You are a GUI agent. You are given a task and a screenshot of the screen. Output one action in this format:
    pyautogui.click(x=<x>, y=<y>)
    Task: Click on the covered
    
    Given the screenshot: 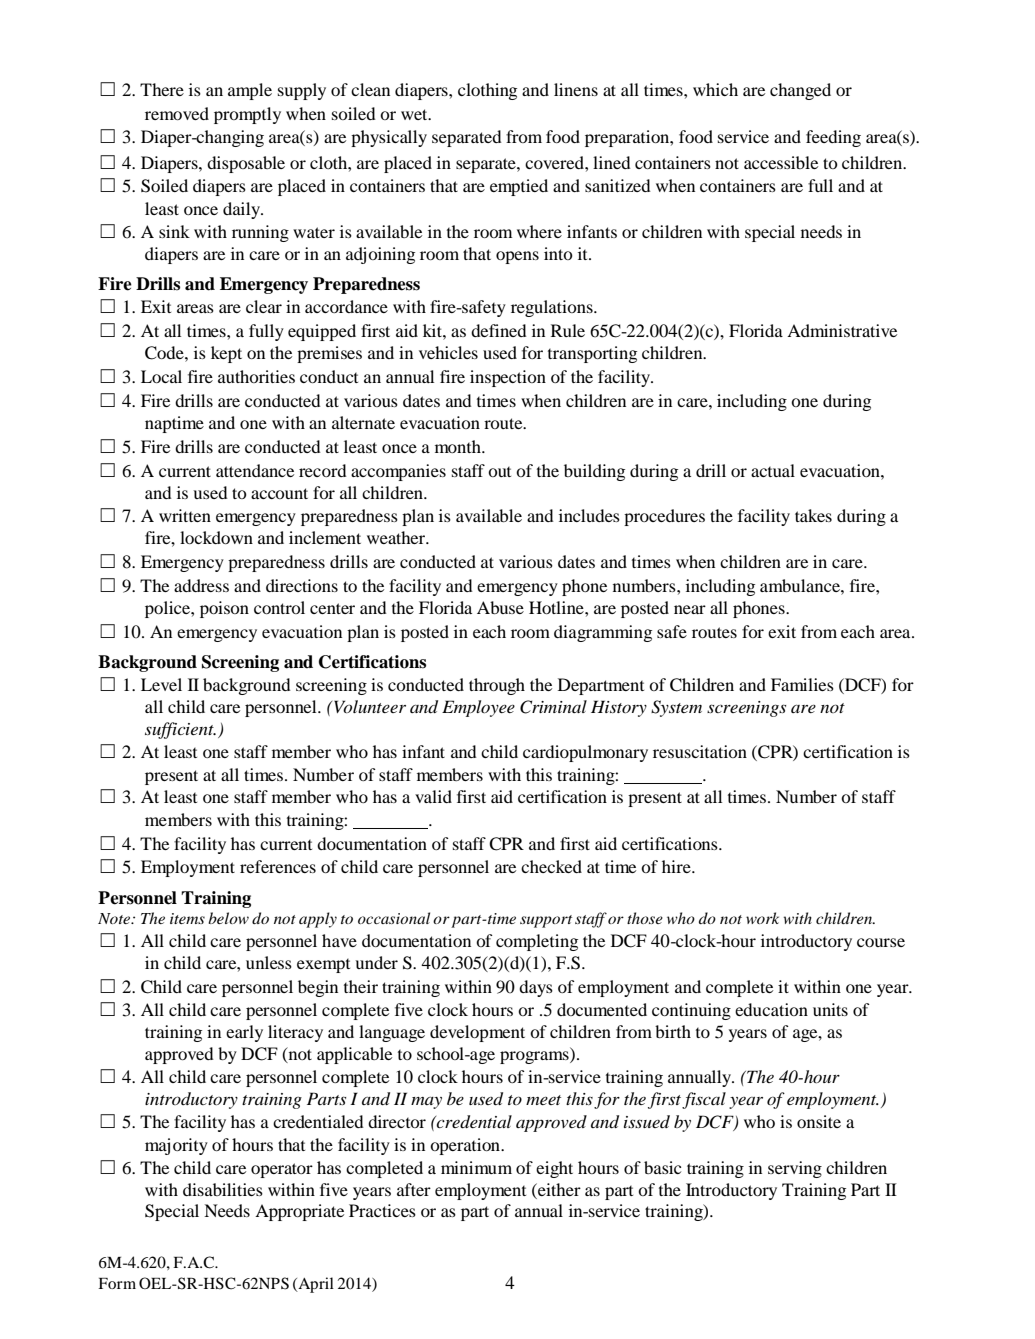 What is the action you would take?
    pyautogui.click(x=555, y=162)
